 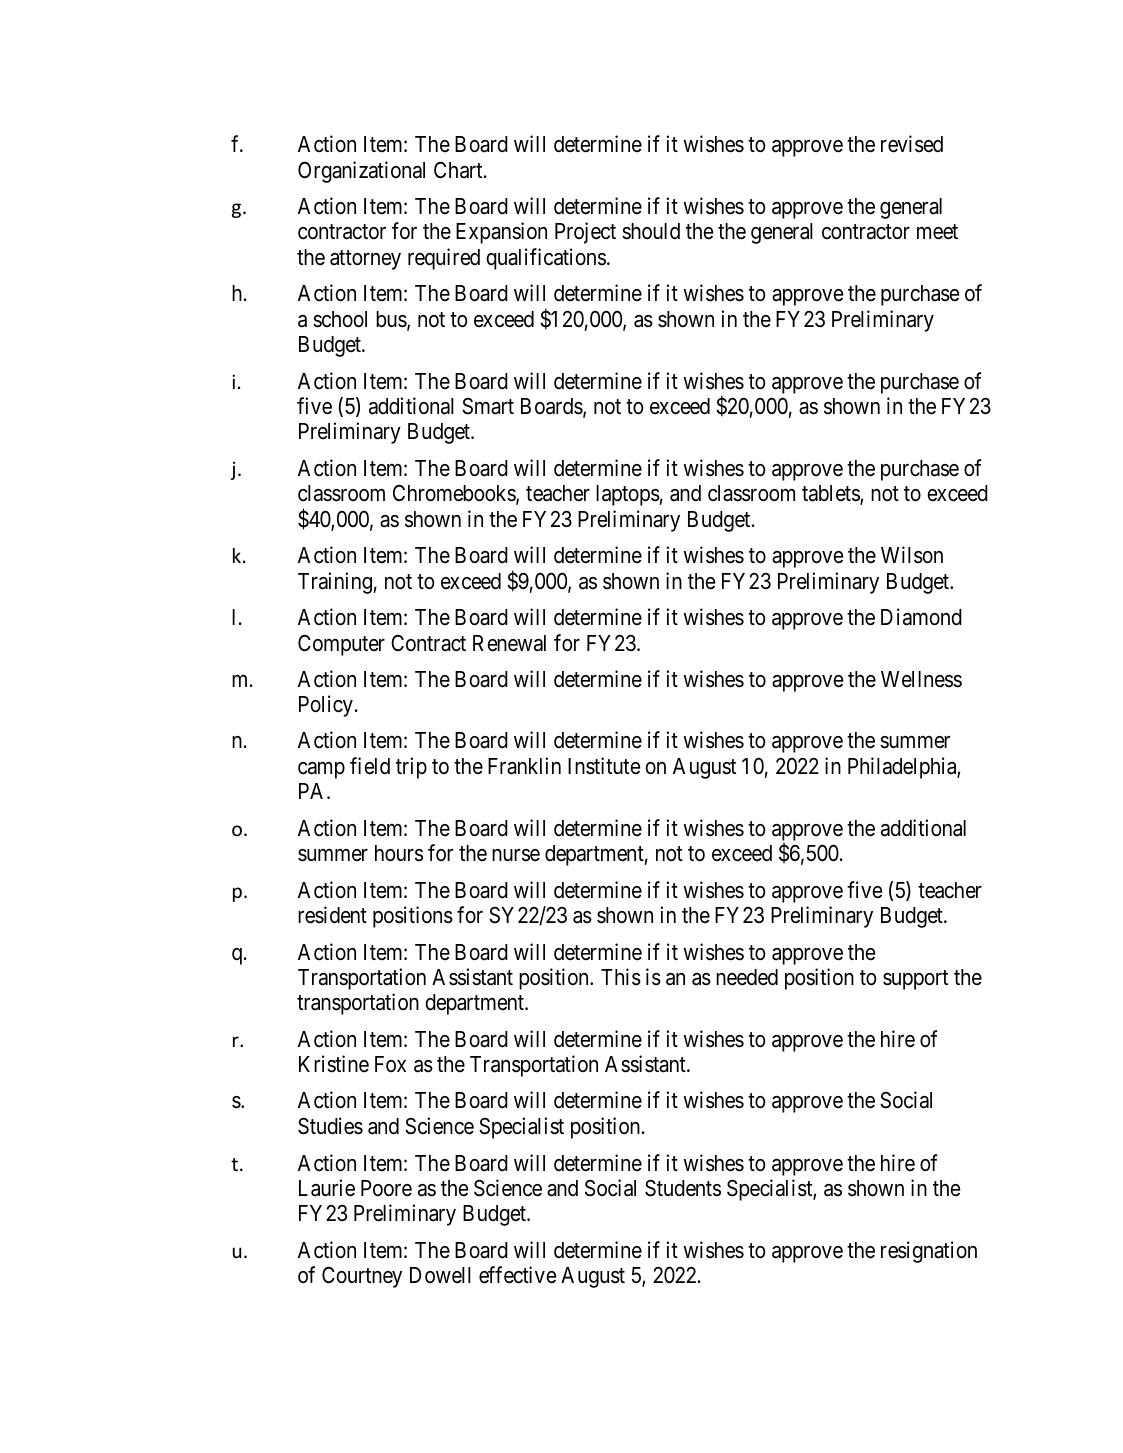 I want to click on trip, so click(x=411, y=768).
